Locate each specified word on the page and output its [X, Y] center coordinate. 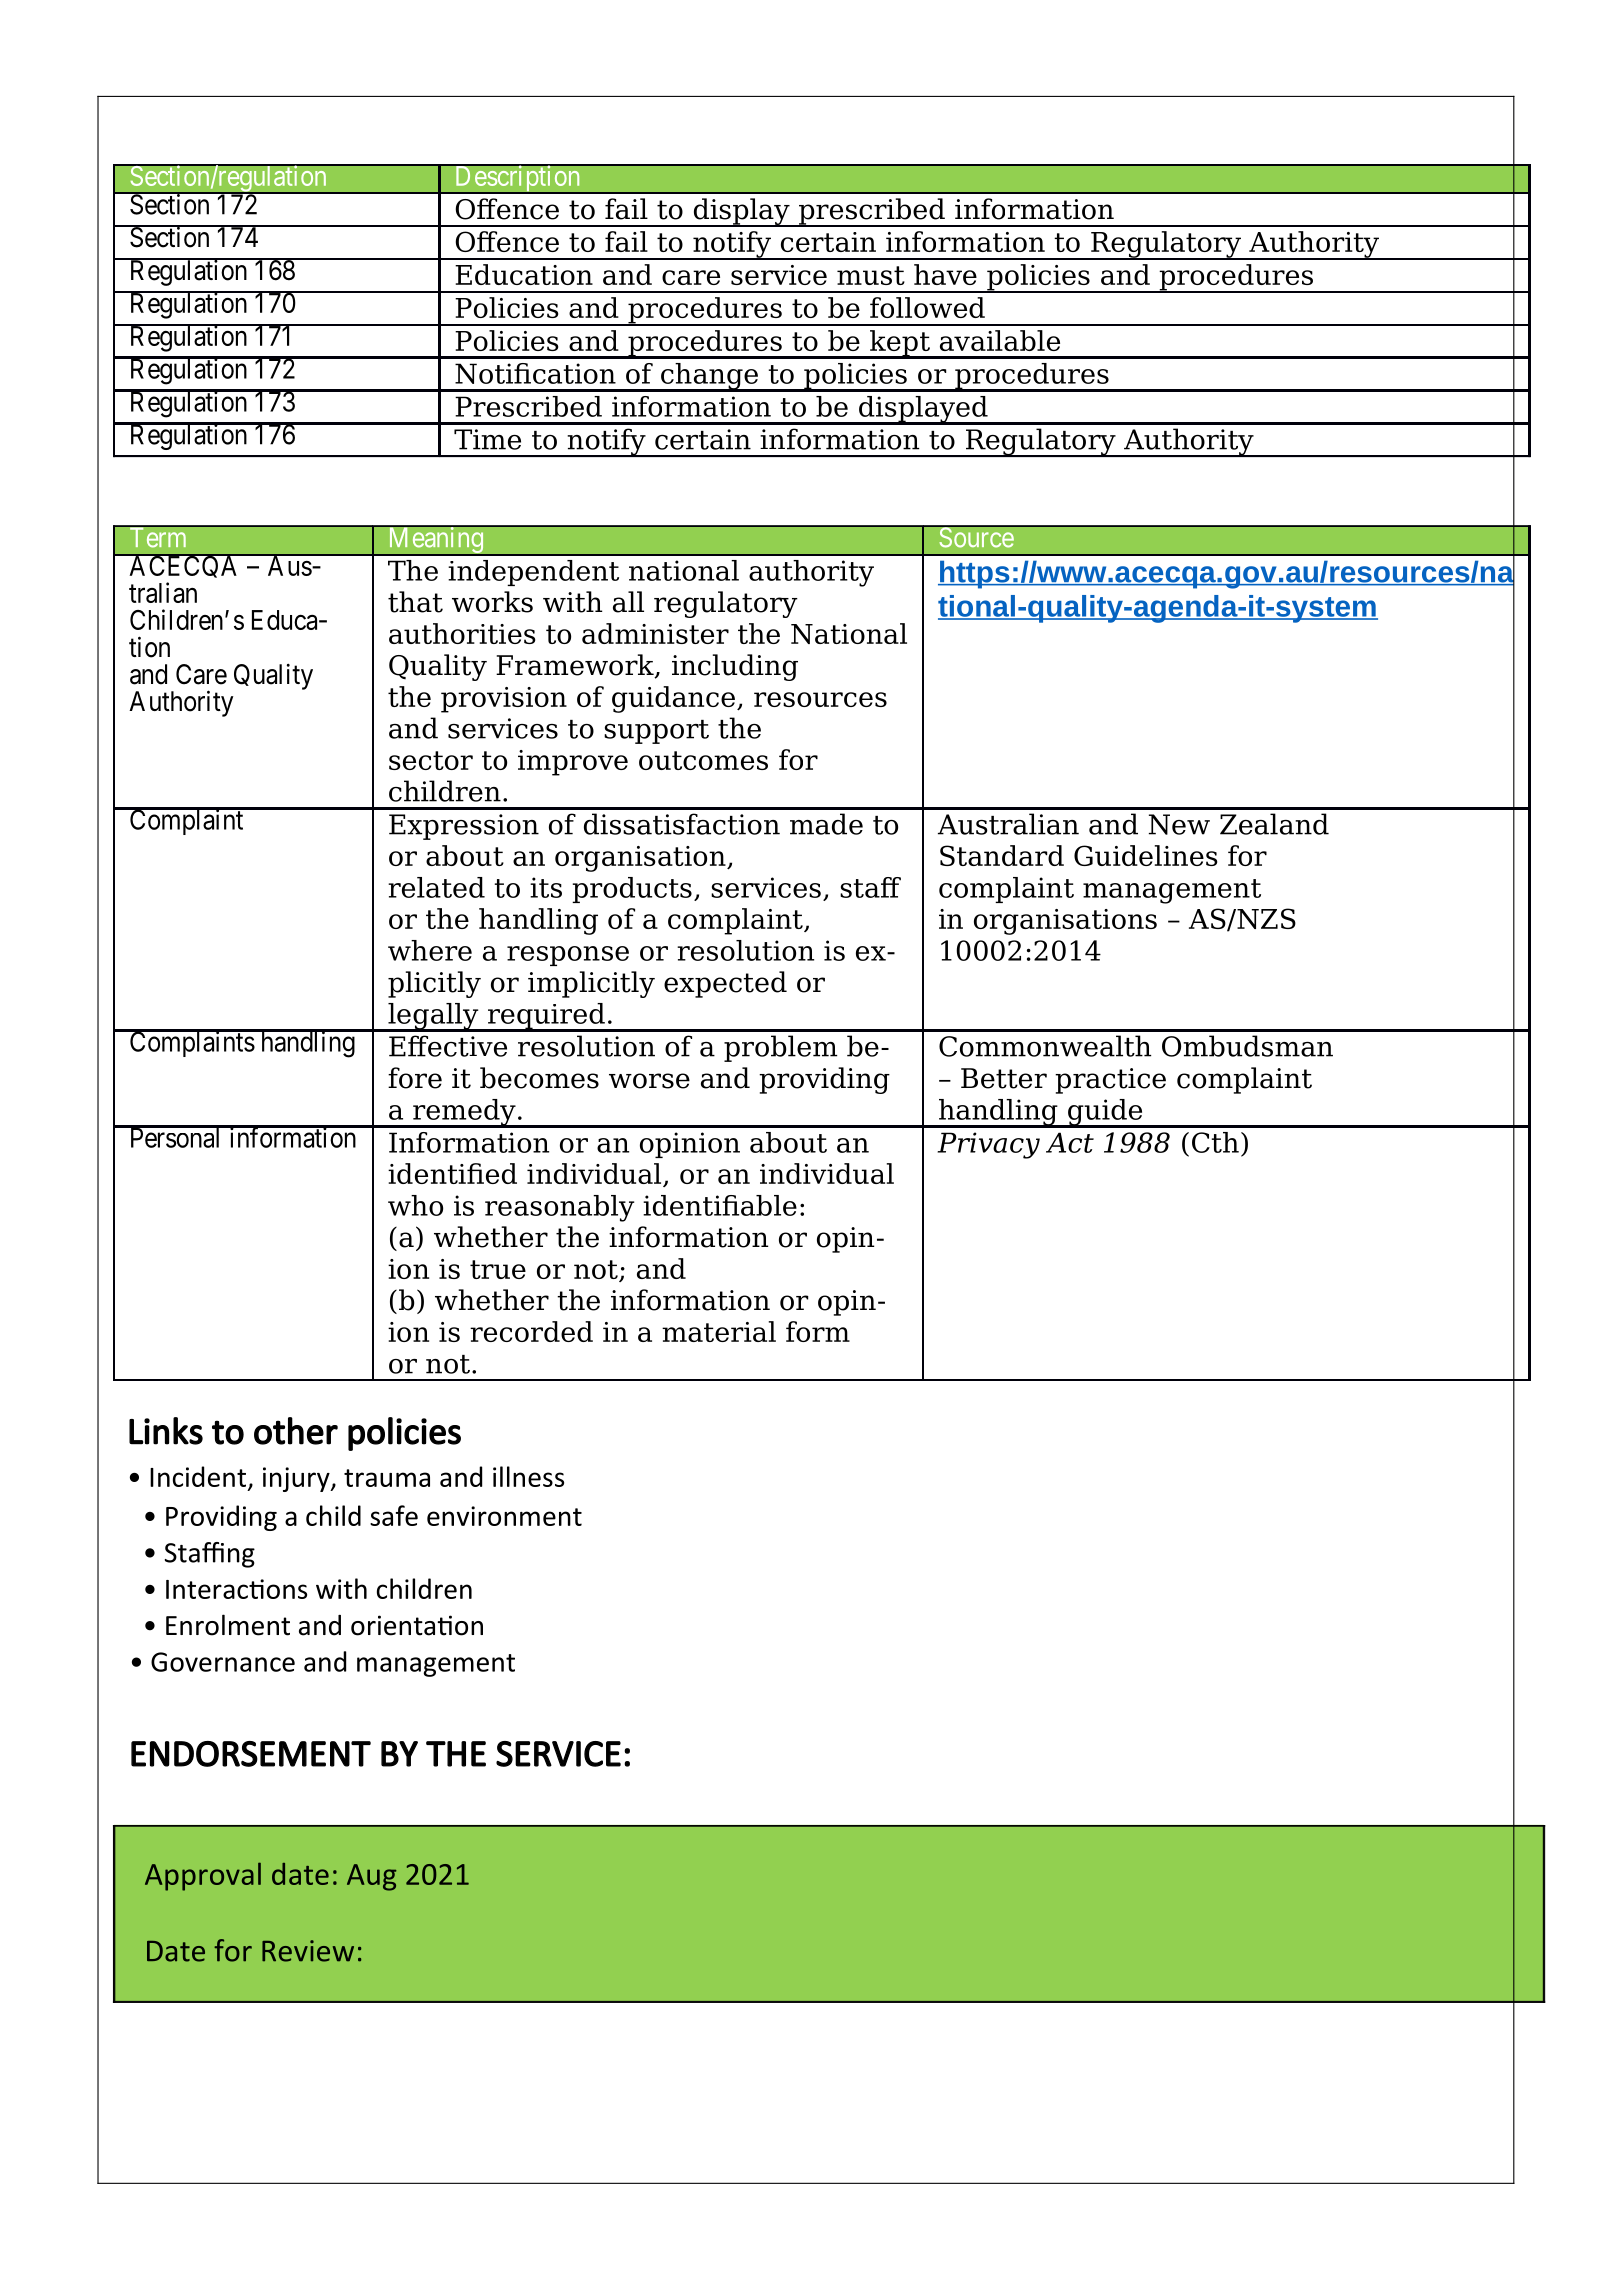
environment [504, 1516]
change [709, 377]
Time [487, 439]
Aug [371, 1877]
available [1000, 340]
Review [308, 1951]
